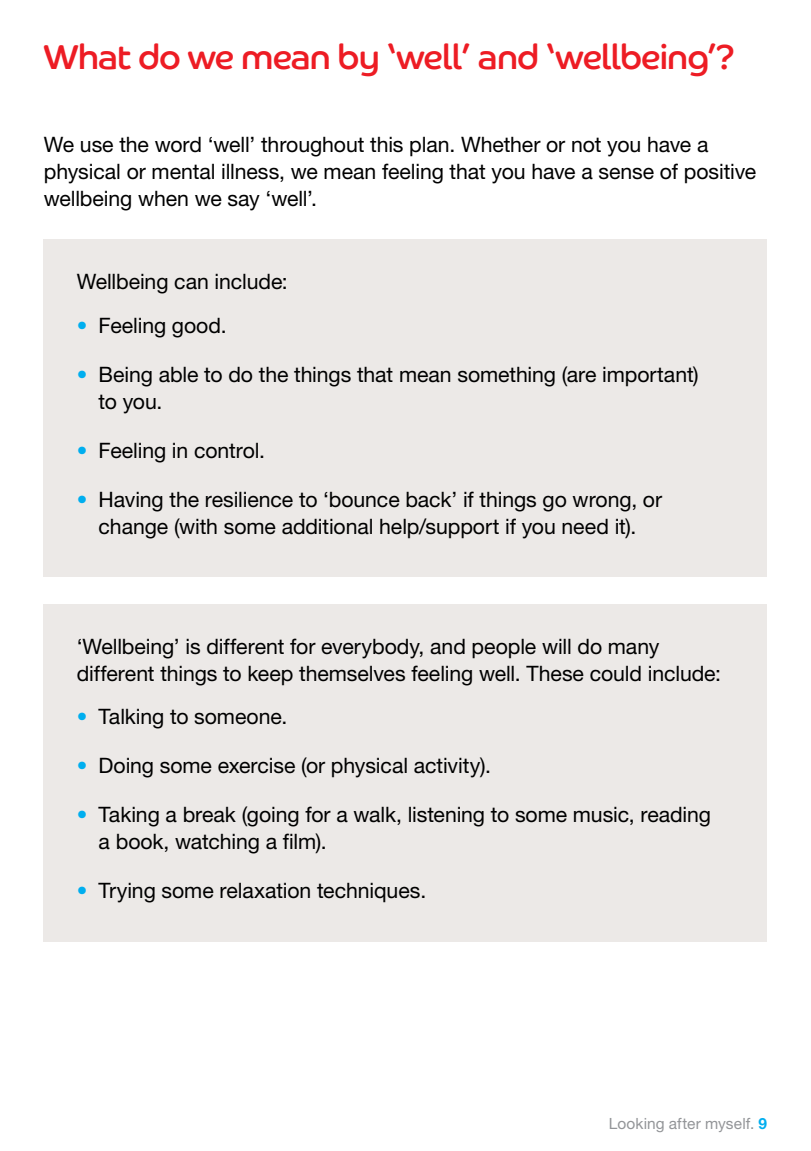 This document has height=1151, width=811. What do you see at coordinates (126, 767) in the document?
I see `Doing` at bounding box center [126, 767].
